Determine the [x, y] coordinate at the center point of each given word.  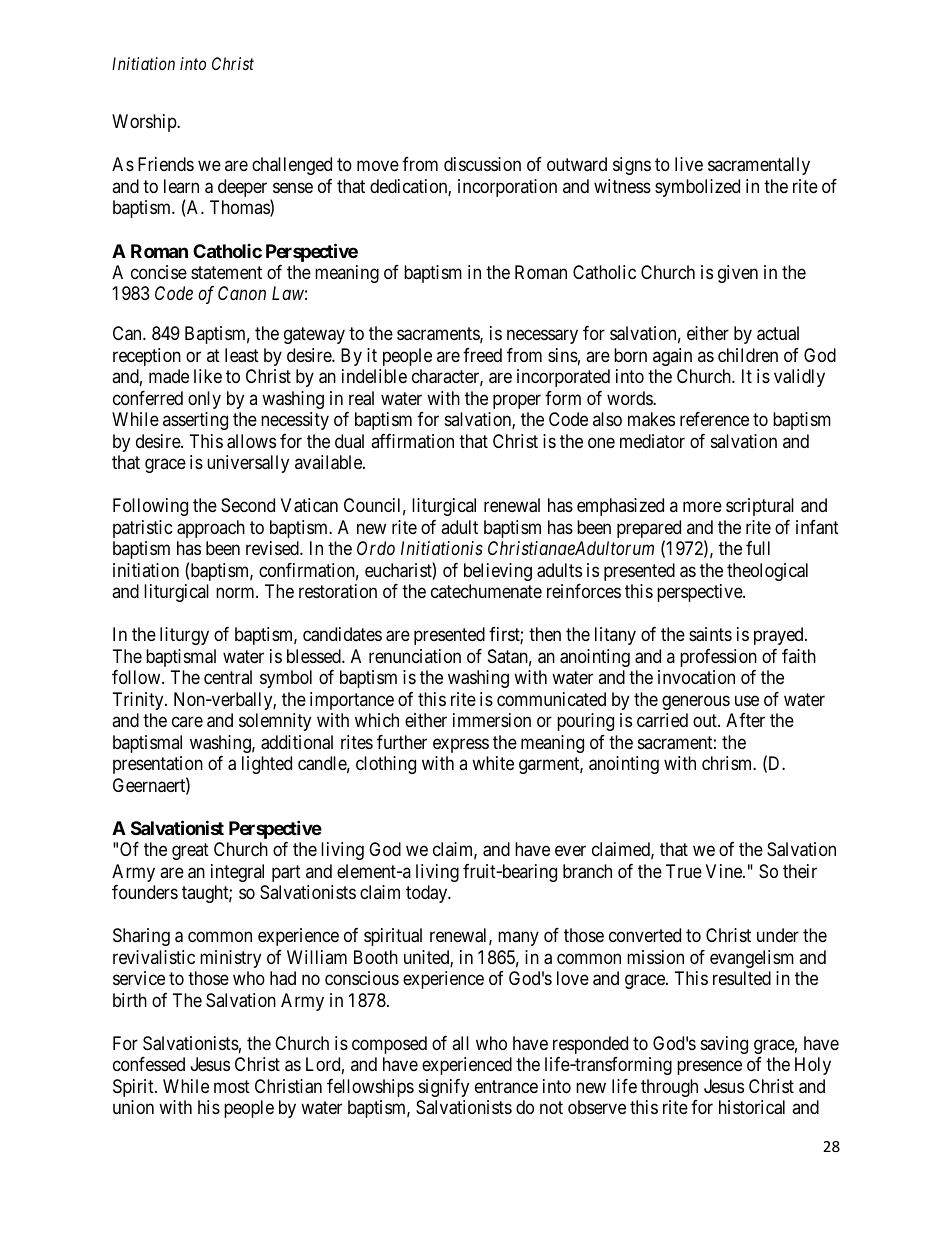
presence [709, 1067]
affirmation [412, 441]
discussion [482, 164]
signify [444, 1088]
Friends [166, 164]
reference [714, 419]
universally [248, 464]
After [745, 720]
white [493, 763]
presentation [158, 765]
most [232, 1086]
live [689, 164]
